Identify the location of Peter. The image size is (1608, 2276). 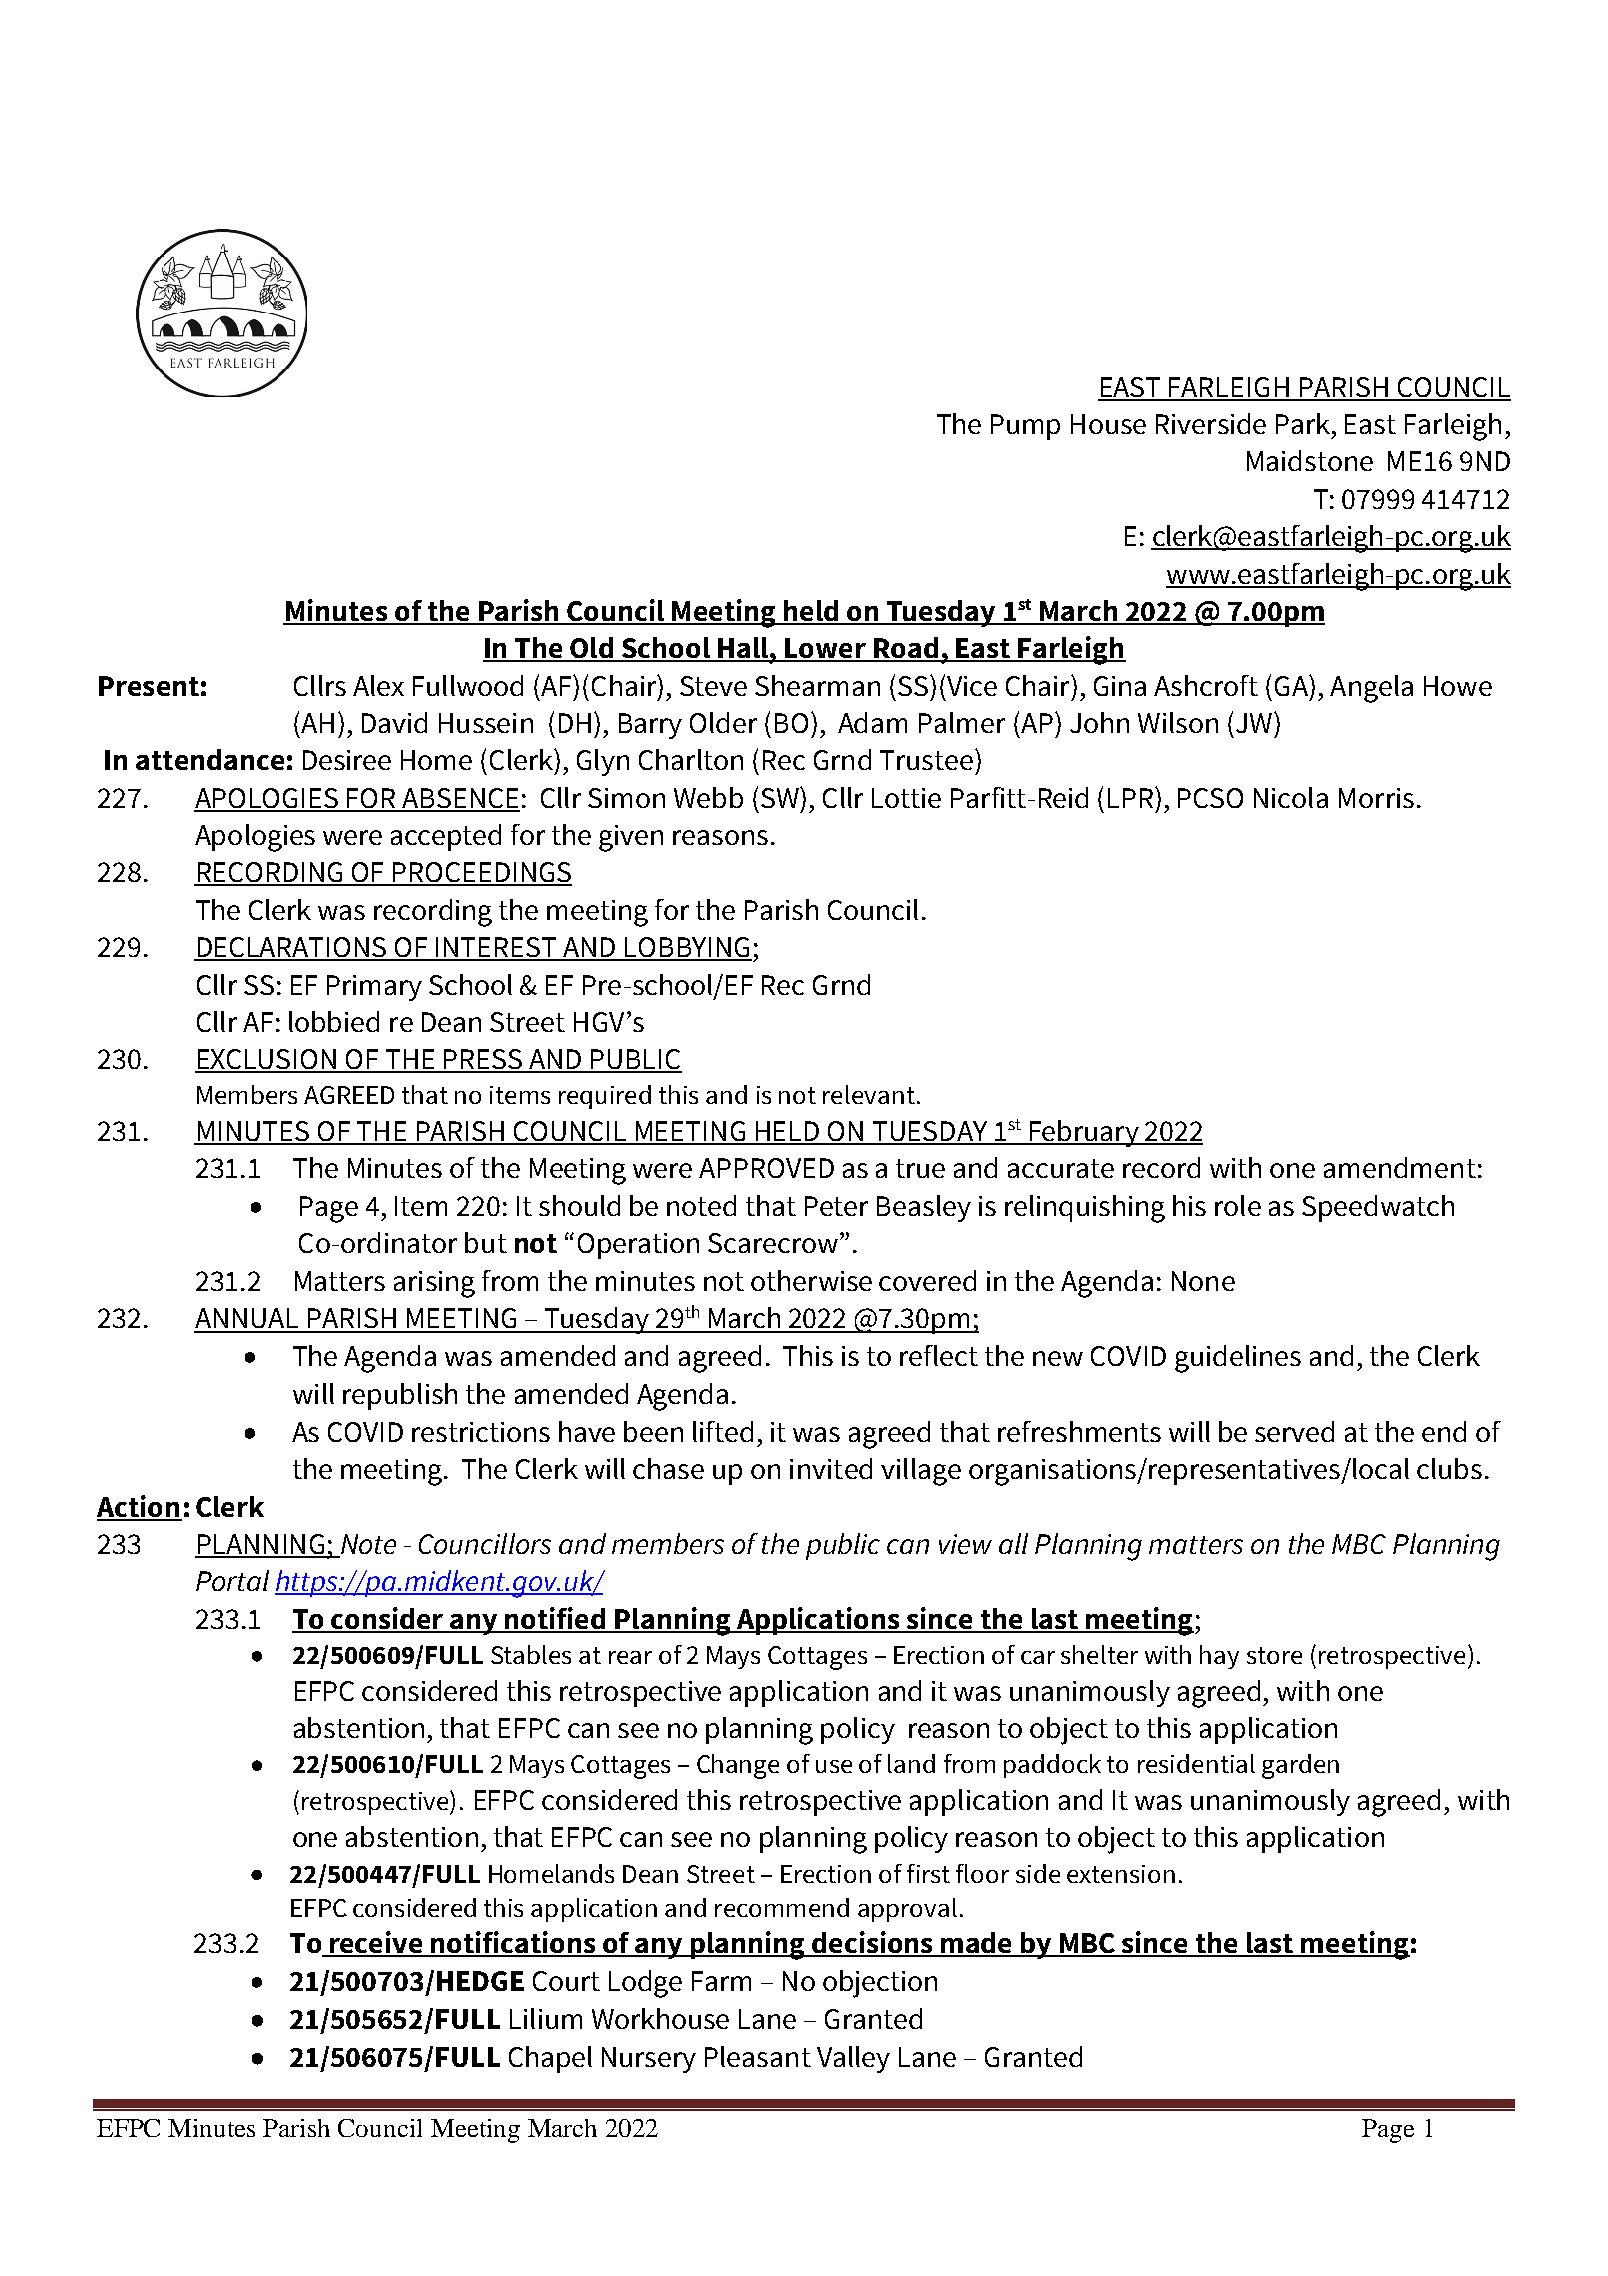
(836, 1206).
